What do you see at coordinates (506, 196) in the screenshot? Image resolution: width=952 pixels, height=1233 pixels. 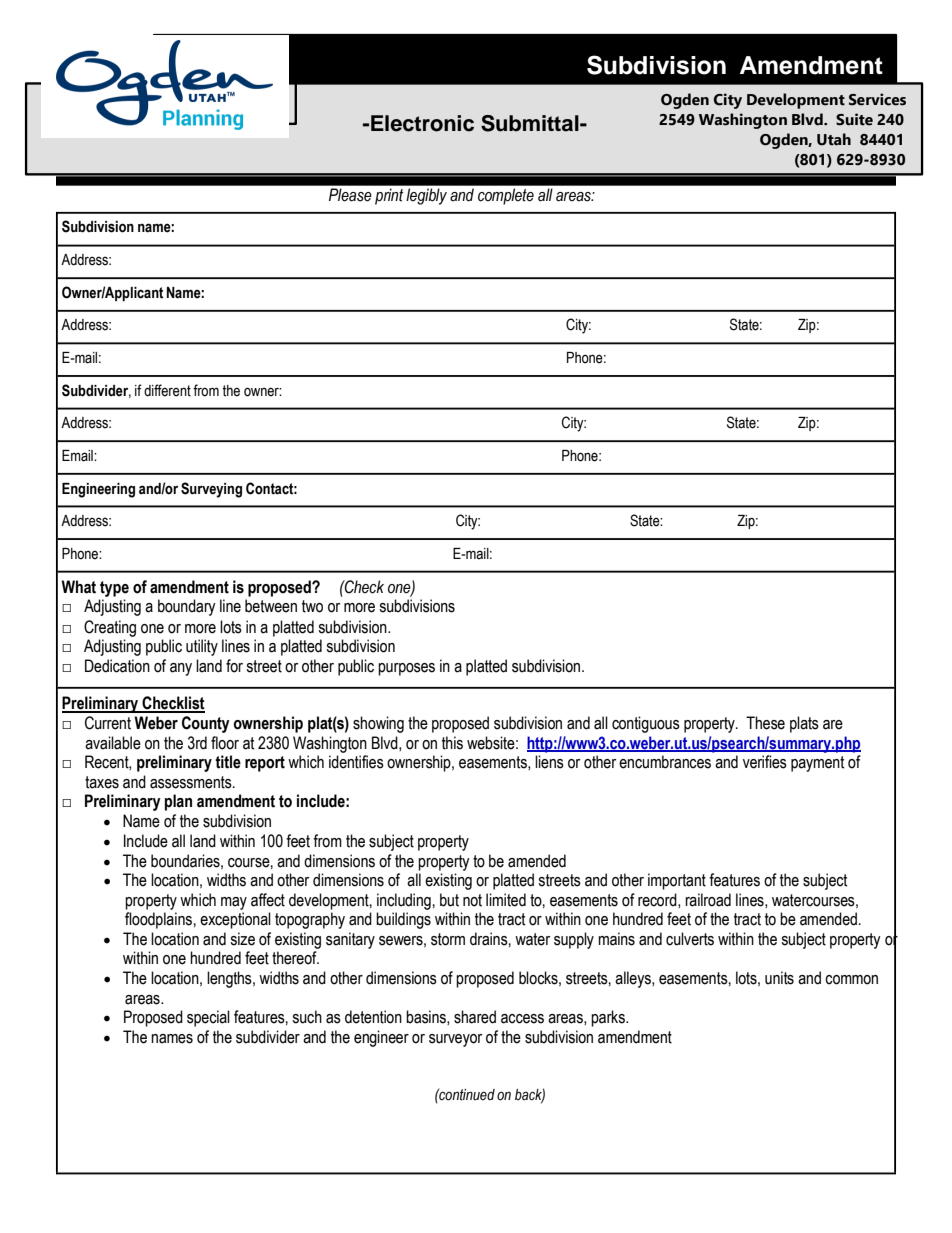 I see `complete` at bounding box center [506, 196].
